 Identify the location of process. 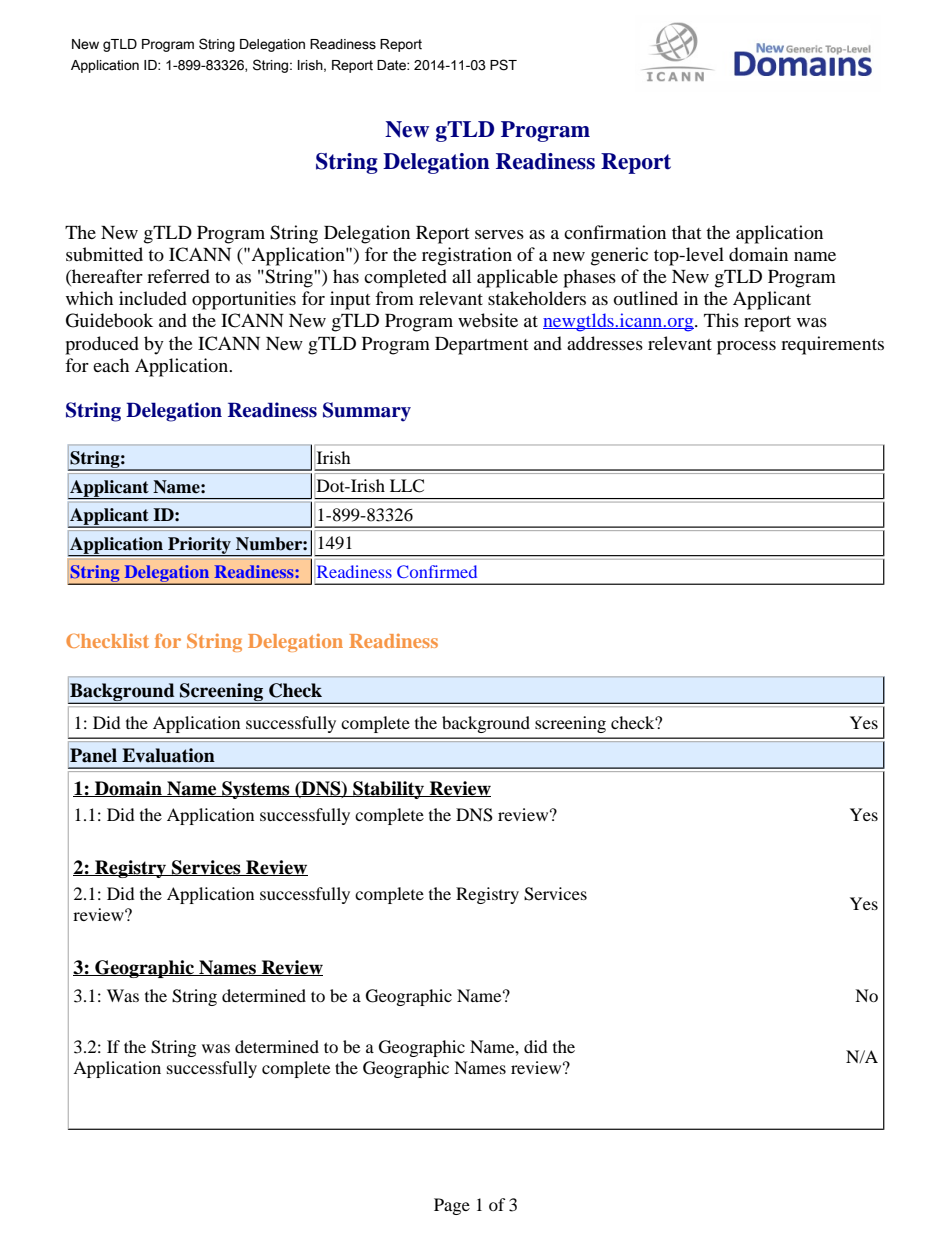
(746, 348).
